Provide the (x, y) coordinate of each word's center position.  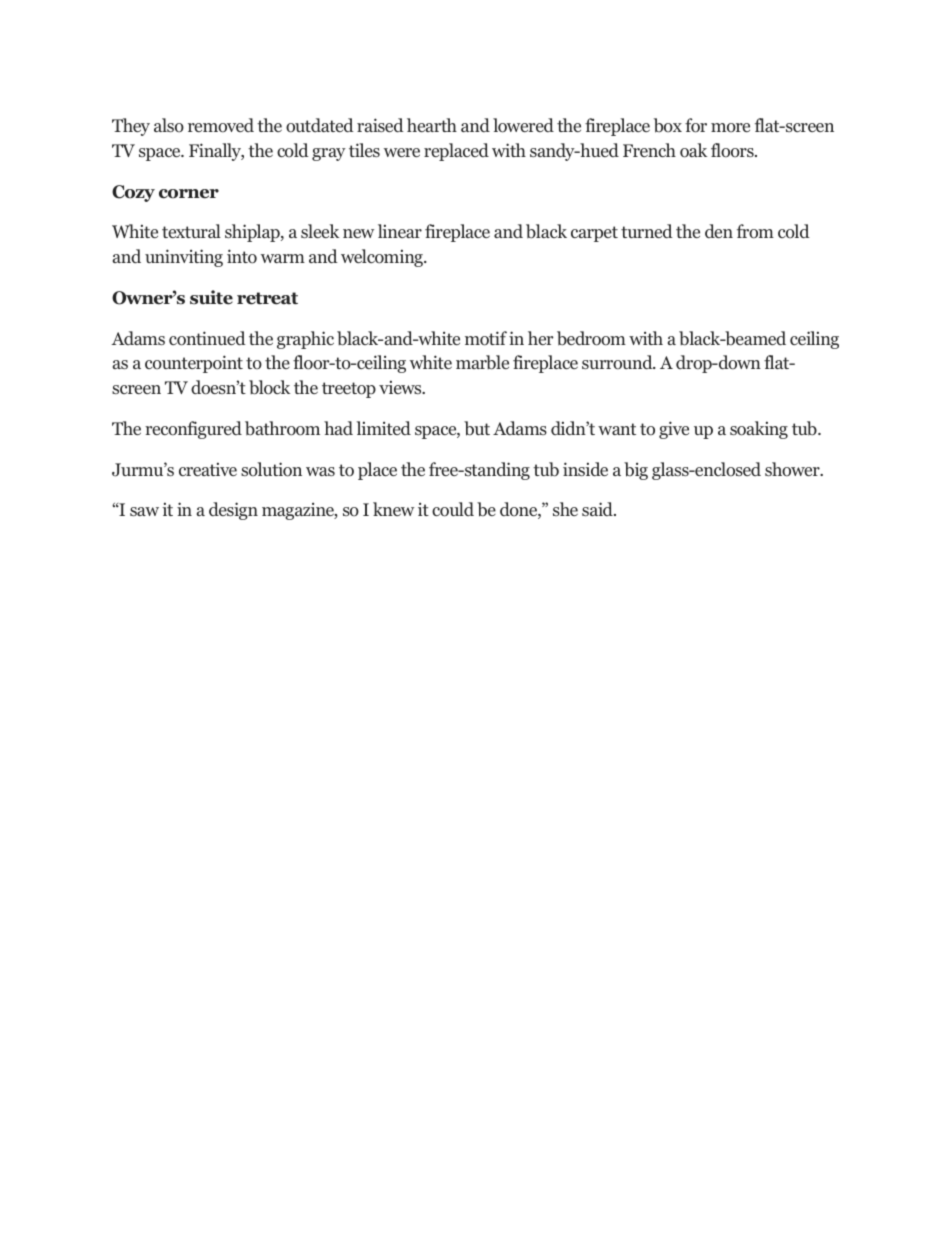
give (674, 430)
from (755, 231)
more (730, 128)
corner (189, 194)
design (233, 511)
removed (221, 125)
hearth (432, 125)
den (719, 231)
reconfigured (193, 430)
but (477, 428)
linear (400, 231)
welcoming (383, 258)
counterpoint (194, 364)
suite (211, 297)
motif (486, 338)
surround (618, 362)
